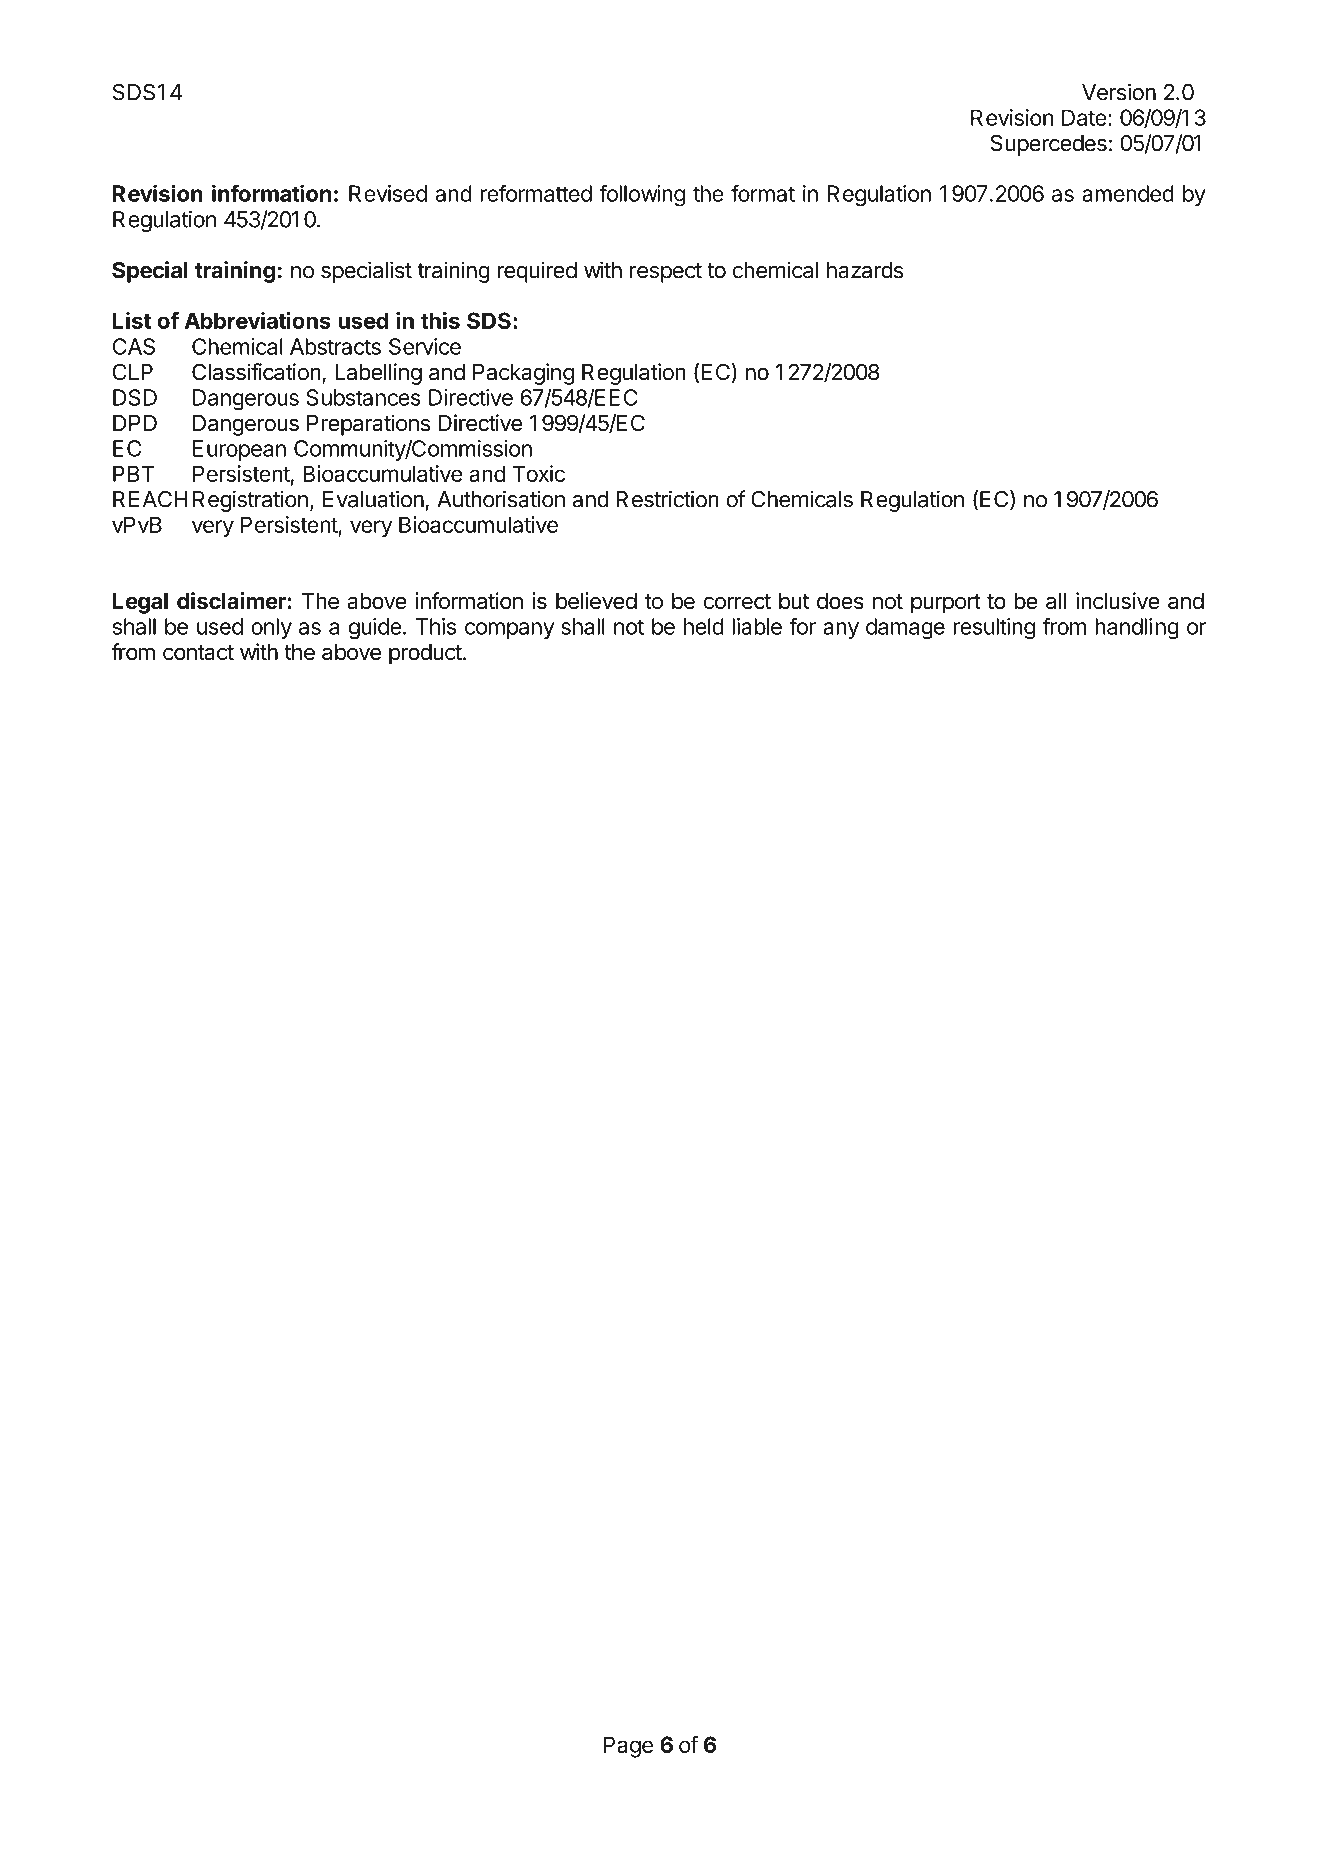 The width and height of the document is (1317, 1863). I want to click on Page, so click(628, 1747).
